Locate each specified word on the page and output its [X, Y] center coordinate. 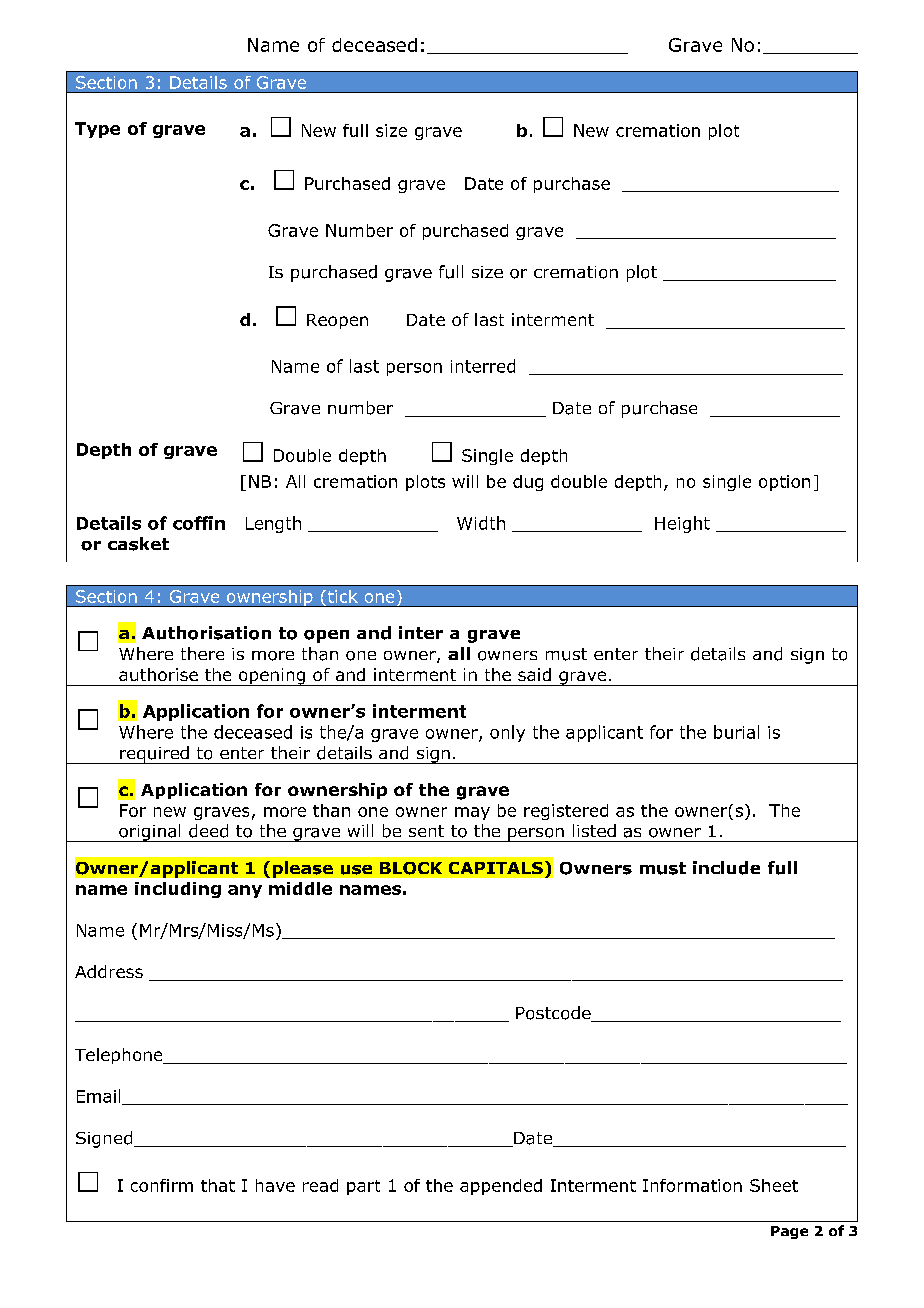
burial [736, 732]
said [534, 674]
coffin [199, 523]
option [784, 483]
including [178, 890]
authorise [158, 674]
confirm [162, 1185]
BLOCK [411, 868]
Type [97, 130]
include [726, 868]
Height [682, 524]
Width [481, 523]
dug [528, 483]
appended [501, 1187]
